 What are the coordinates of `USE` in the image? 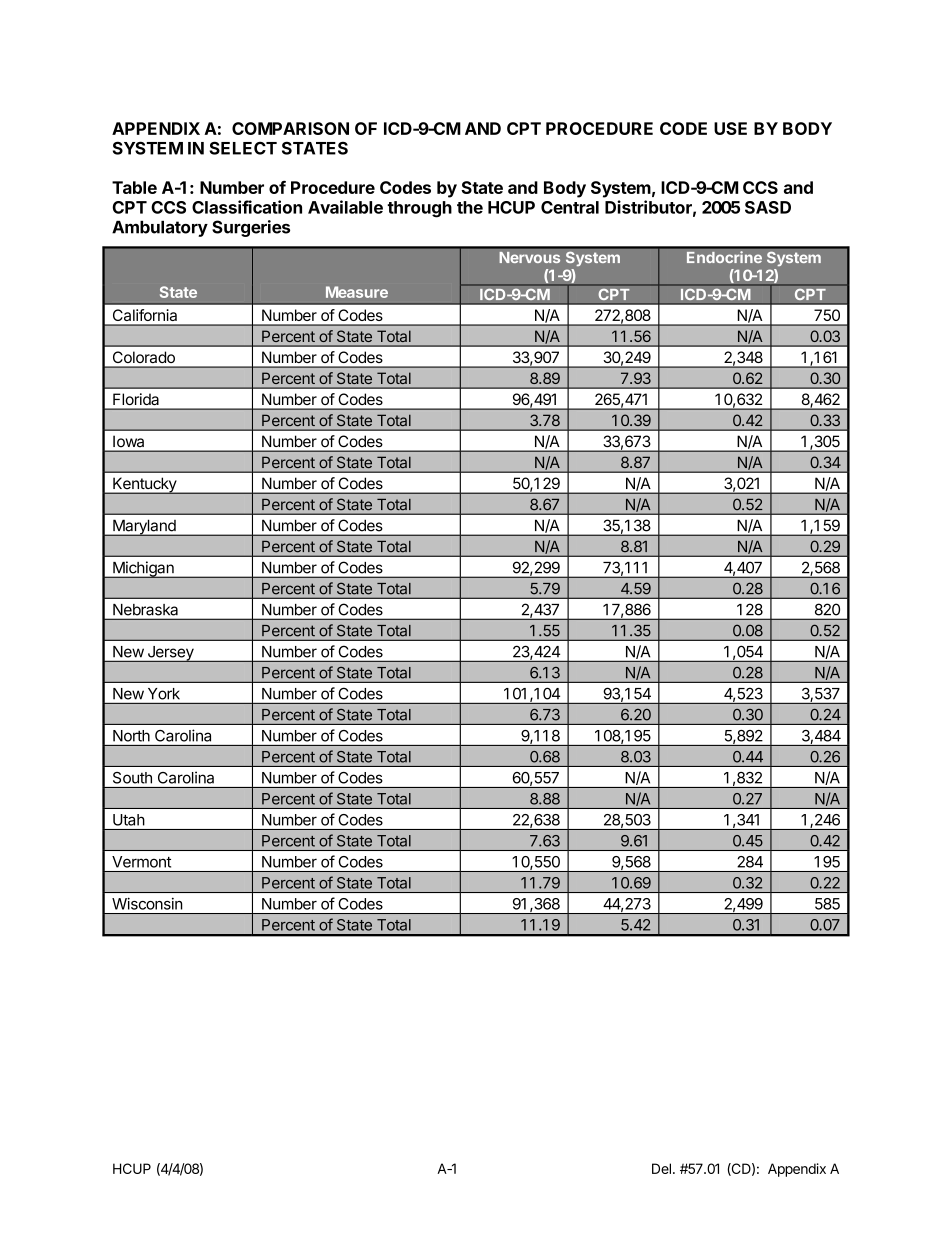 It's located at (730, 128).
